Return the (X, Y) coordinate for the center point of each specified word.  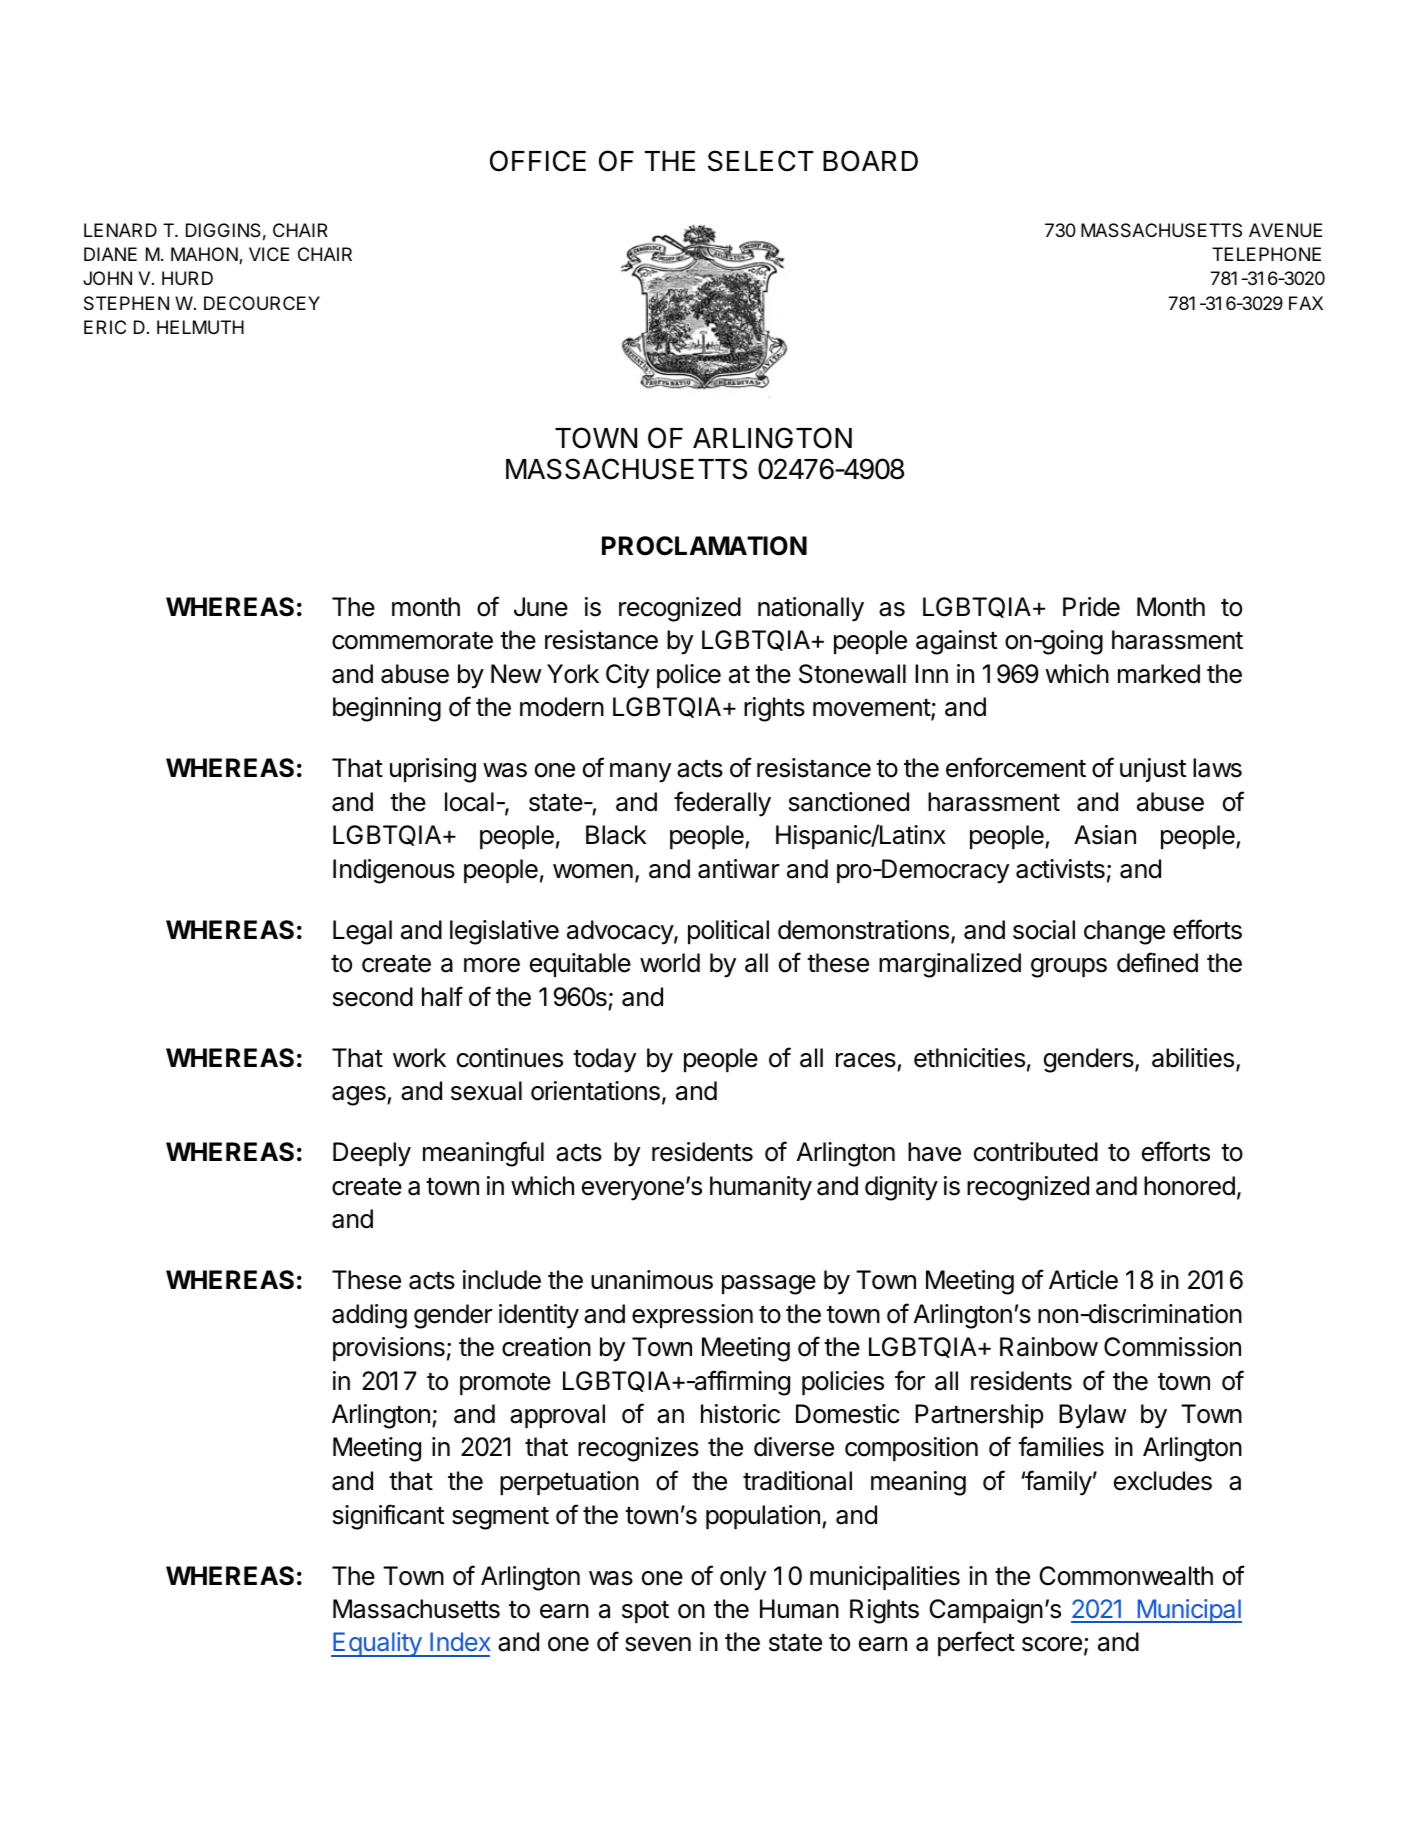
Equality (377, 1644)
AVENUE (1285, 230)
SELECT (761, 161)
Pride (1091, 607)
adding (369, 1316)
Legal (362, 932)
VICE (269, 254)
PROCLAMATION (704, 546)
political (728, 932)
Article (1083, 1280)
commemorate (412, 641)
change (1124, 932)
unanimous (652, 1280)
